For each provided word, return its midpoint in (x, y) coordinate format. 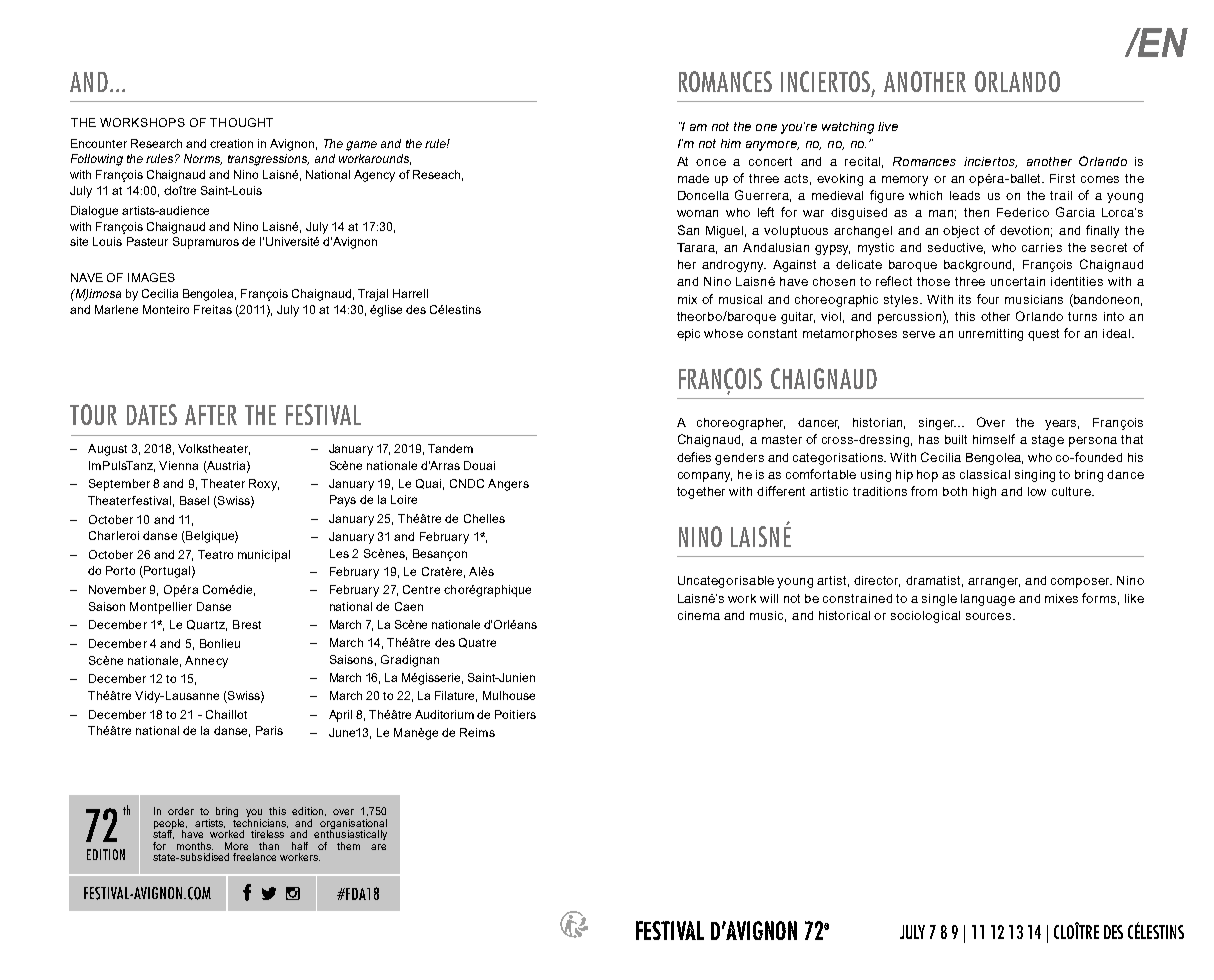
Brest (247, 624)
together (701, 493)
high (984, 493)
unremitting (991, 335)
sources (990, 616)
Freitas (213, 309)
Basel (194, 500)
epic (688, 335)
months (195, 846)
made (693, 178)
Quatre (477, 643)
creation (231, 143)
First (1062, 178)
